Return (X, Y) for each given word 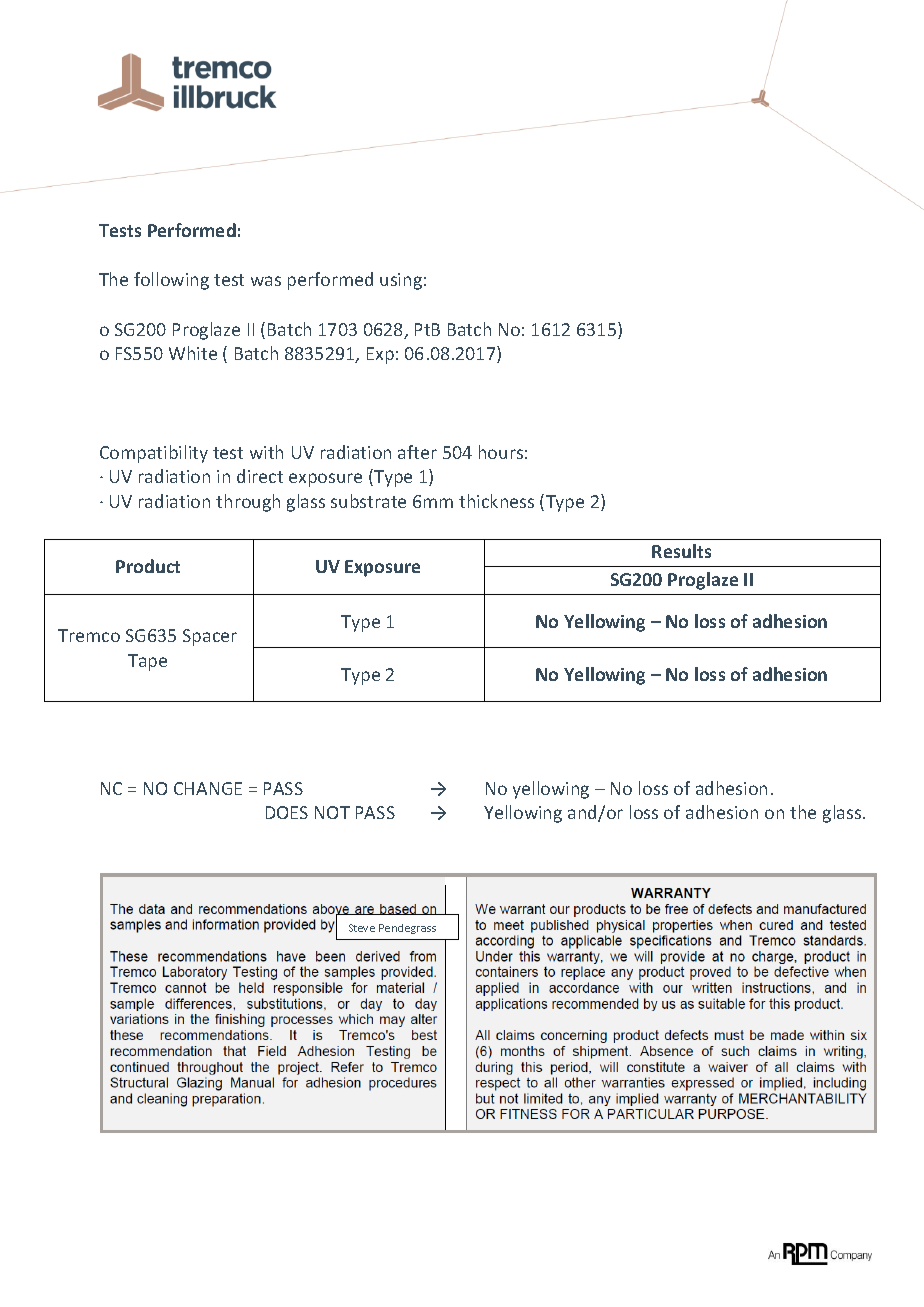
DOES (287, 812)
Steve (362, 928)
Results (681, 551)
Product (148, 566)
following (171, 281)
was (266, 281)
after (417, 452)
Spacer (210, 637)
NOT (332, 812)
